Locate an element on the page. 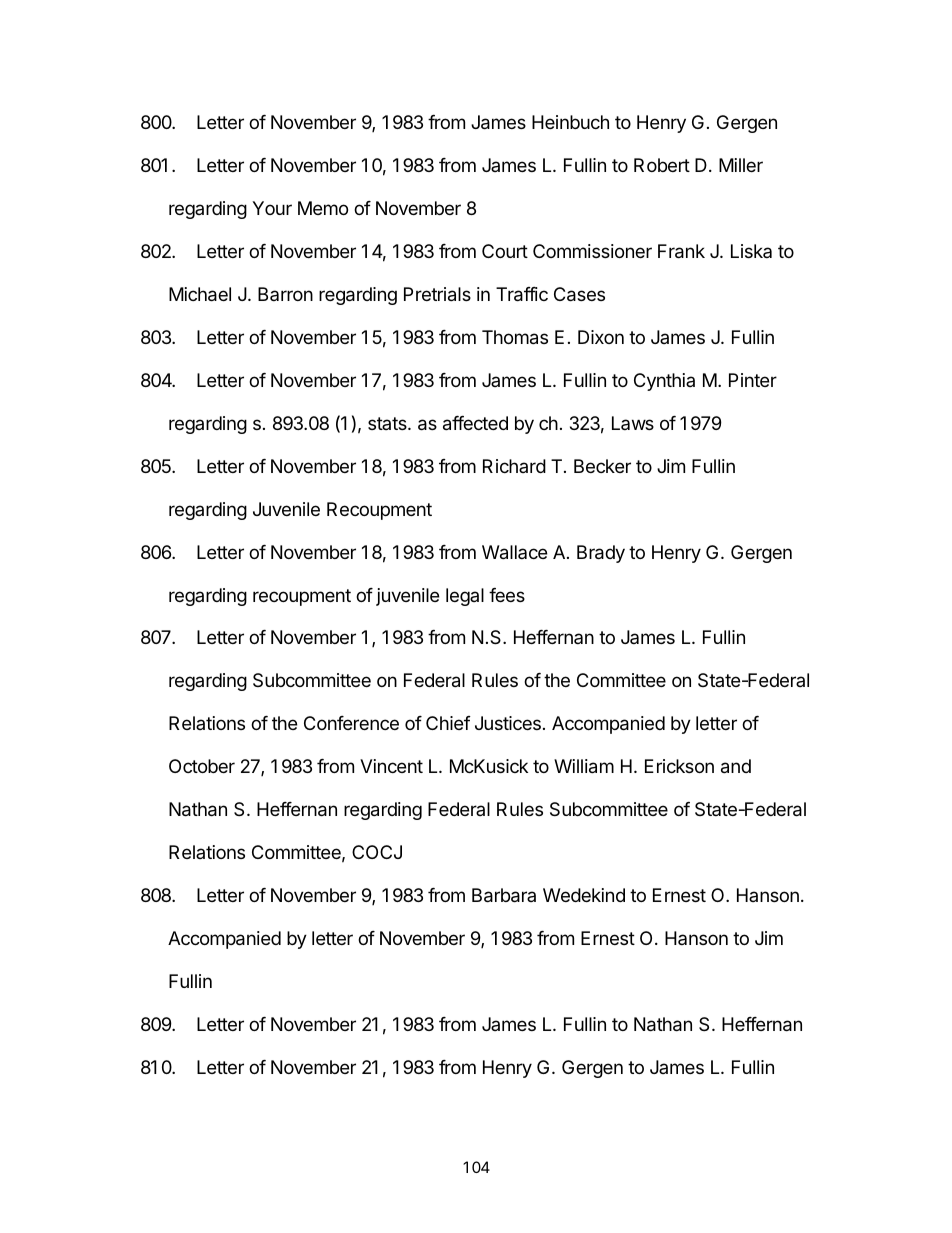  October is located at coordinates (202, 766).
